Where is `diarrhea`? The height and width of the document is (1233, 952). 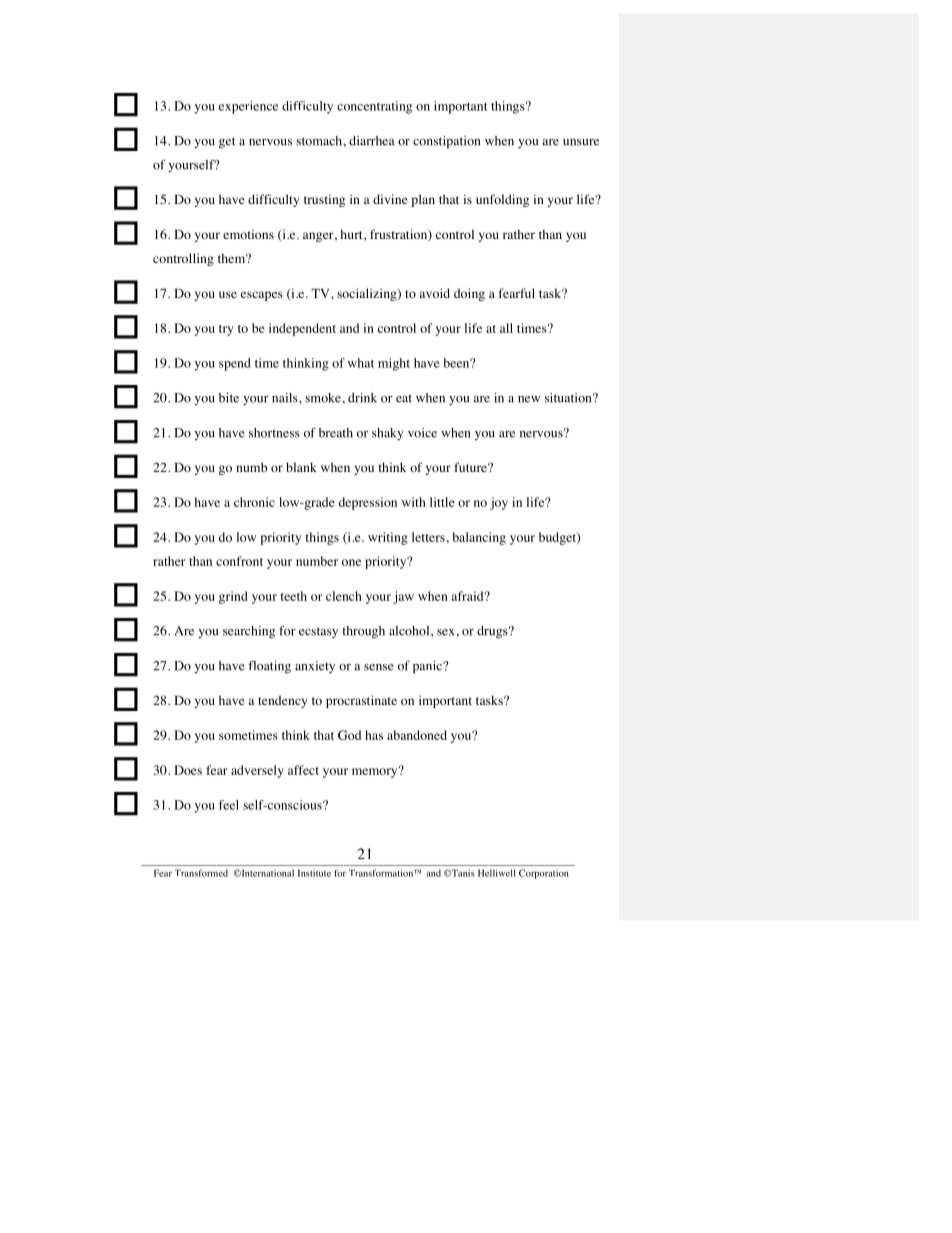
diarrhea is located at coordinates (372, 141).
